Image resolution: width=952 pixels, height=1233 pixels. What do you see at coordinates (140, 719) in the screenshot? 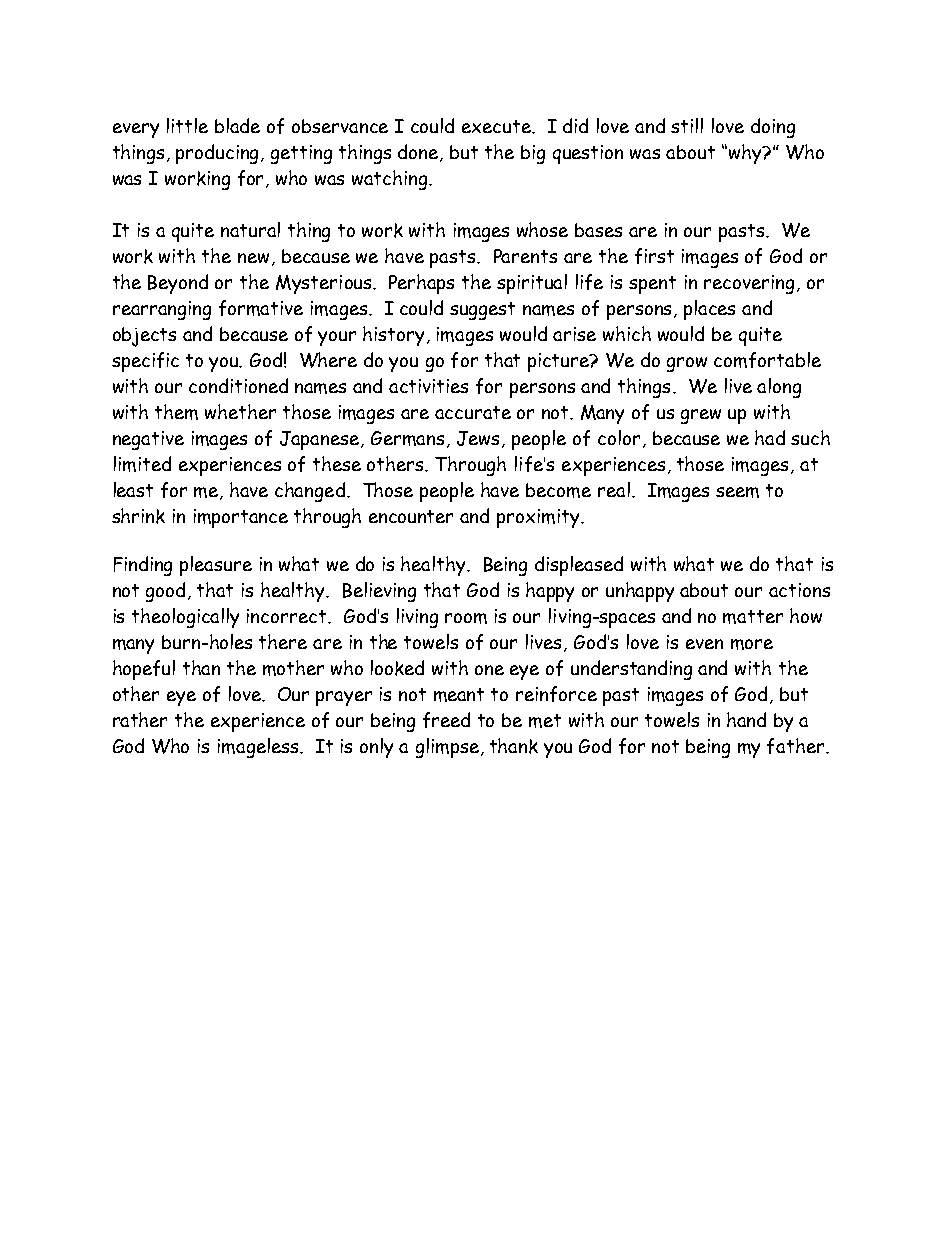
I see `rather` at bounding box center [140, 719].
